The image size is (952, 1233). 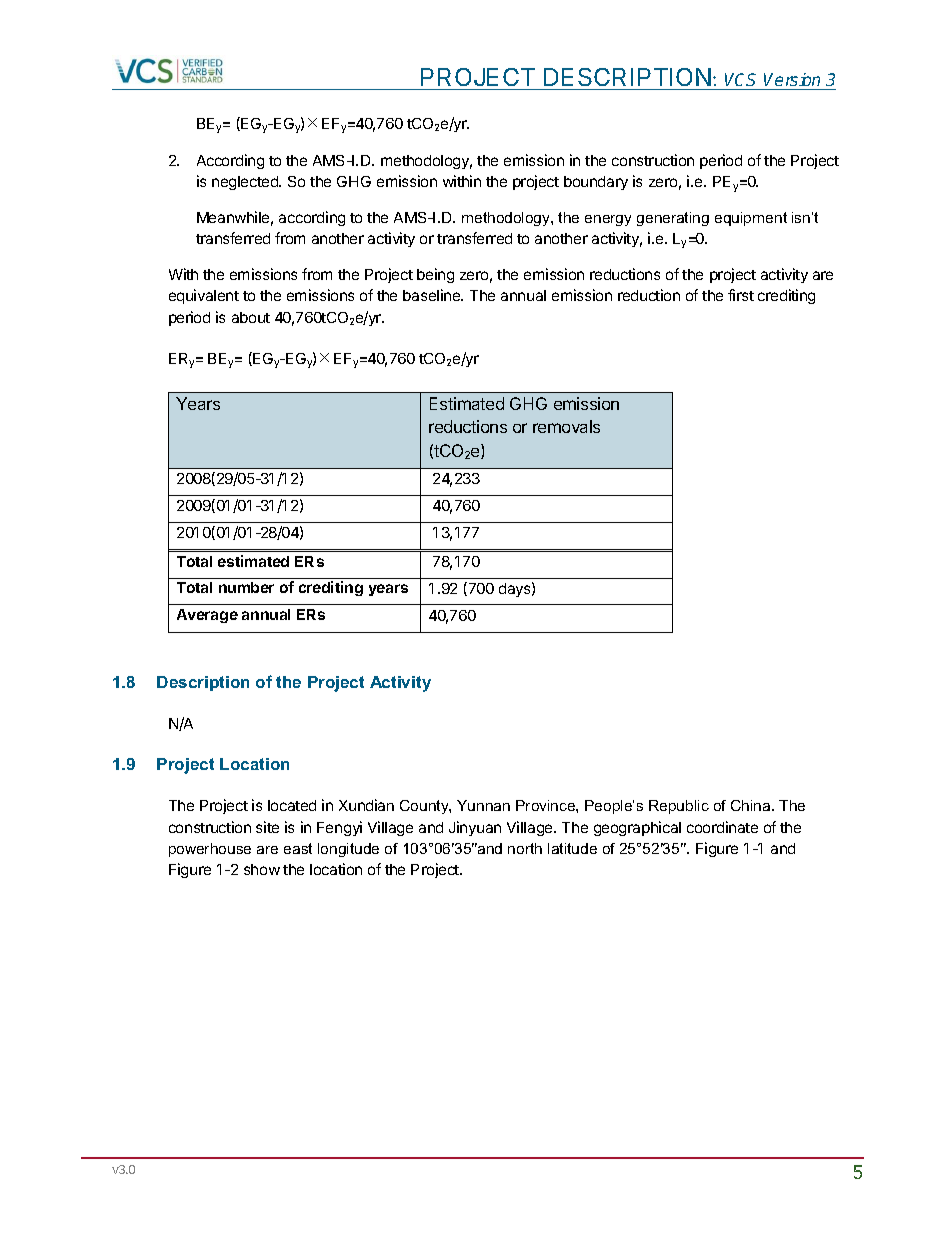 What do you see at coordinates (433, 295) in the screenshot?
I see `baseline` at bounding box center [433, 295].
